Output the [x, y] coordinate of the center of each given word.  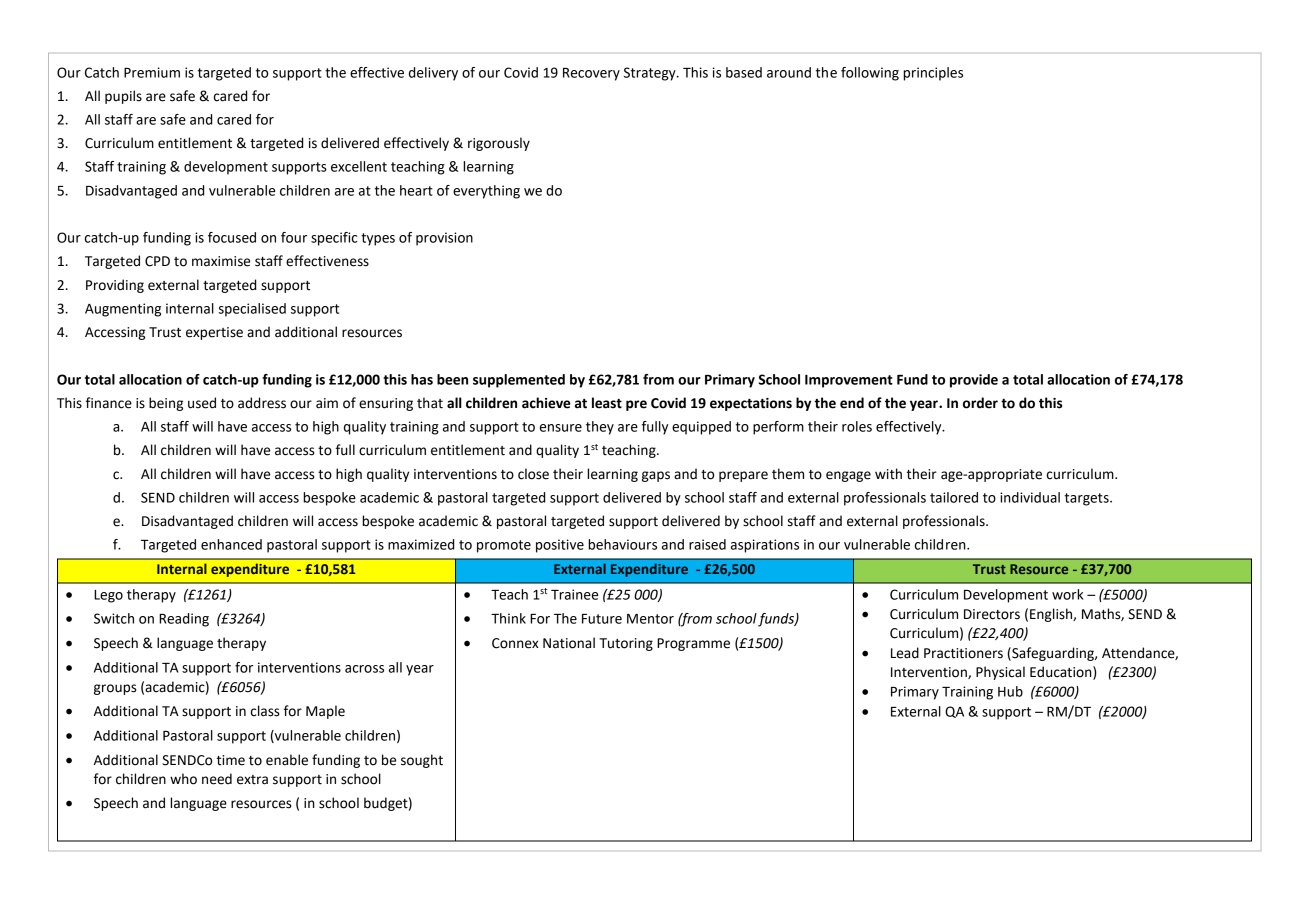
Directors [992, 614]
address [262, 403]
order [980, 403]
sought [422, 761]
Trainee [574, 594]
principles [933, 74]
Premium [152, 72]
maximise [221, 261]
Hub [1010, 691]
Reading [184, 620]
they [600, 428]
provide [974, 381]
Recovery [591, 74]
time [231, 760]
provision [444, 239]
